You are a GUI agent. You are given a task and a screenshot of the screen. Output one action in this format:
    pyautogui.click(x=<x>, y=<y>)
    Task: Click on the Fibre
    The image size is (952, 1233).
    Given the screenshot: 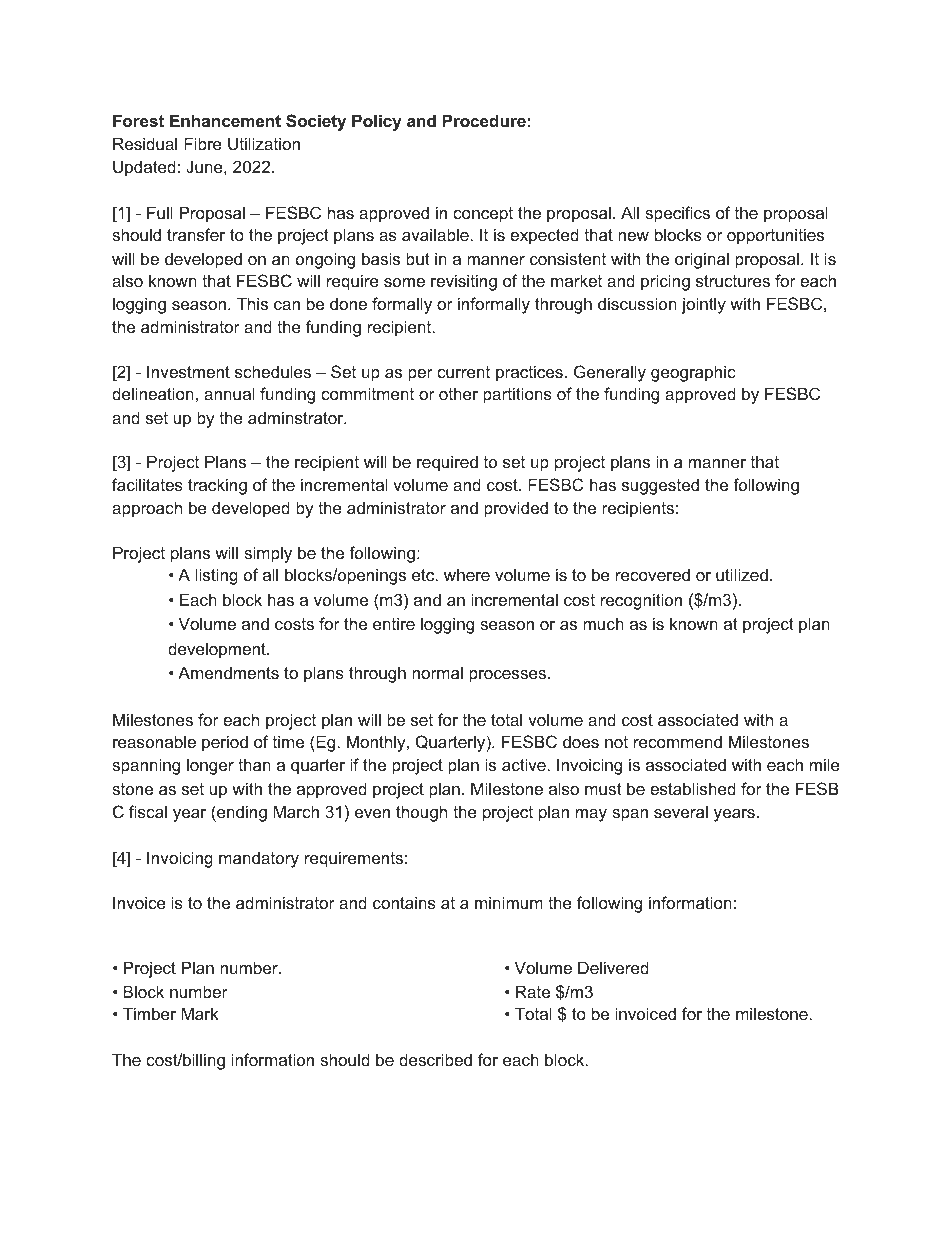 What is the action you would take?
    pyautogui.click(x=203, y=143)
